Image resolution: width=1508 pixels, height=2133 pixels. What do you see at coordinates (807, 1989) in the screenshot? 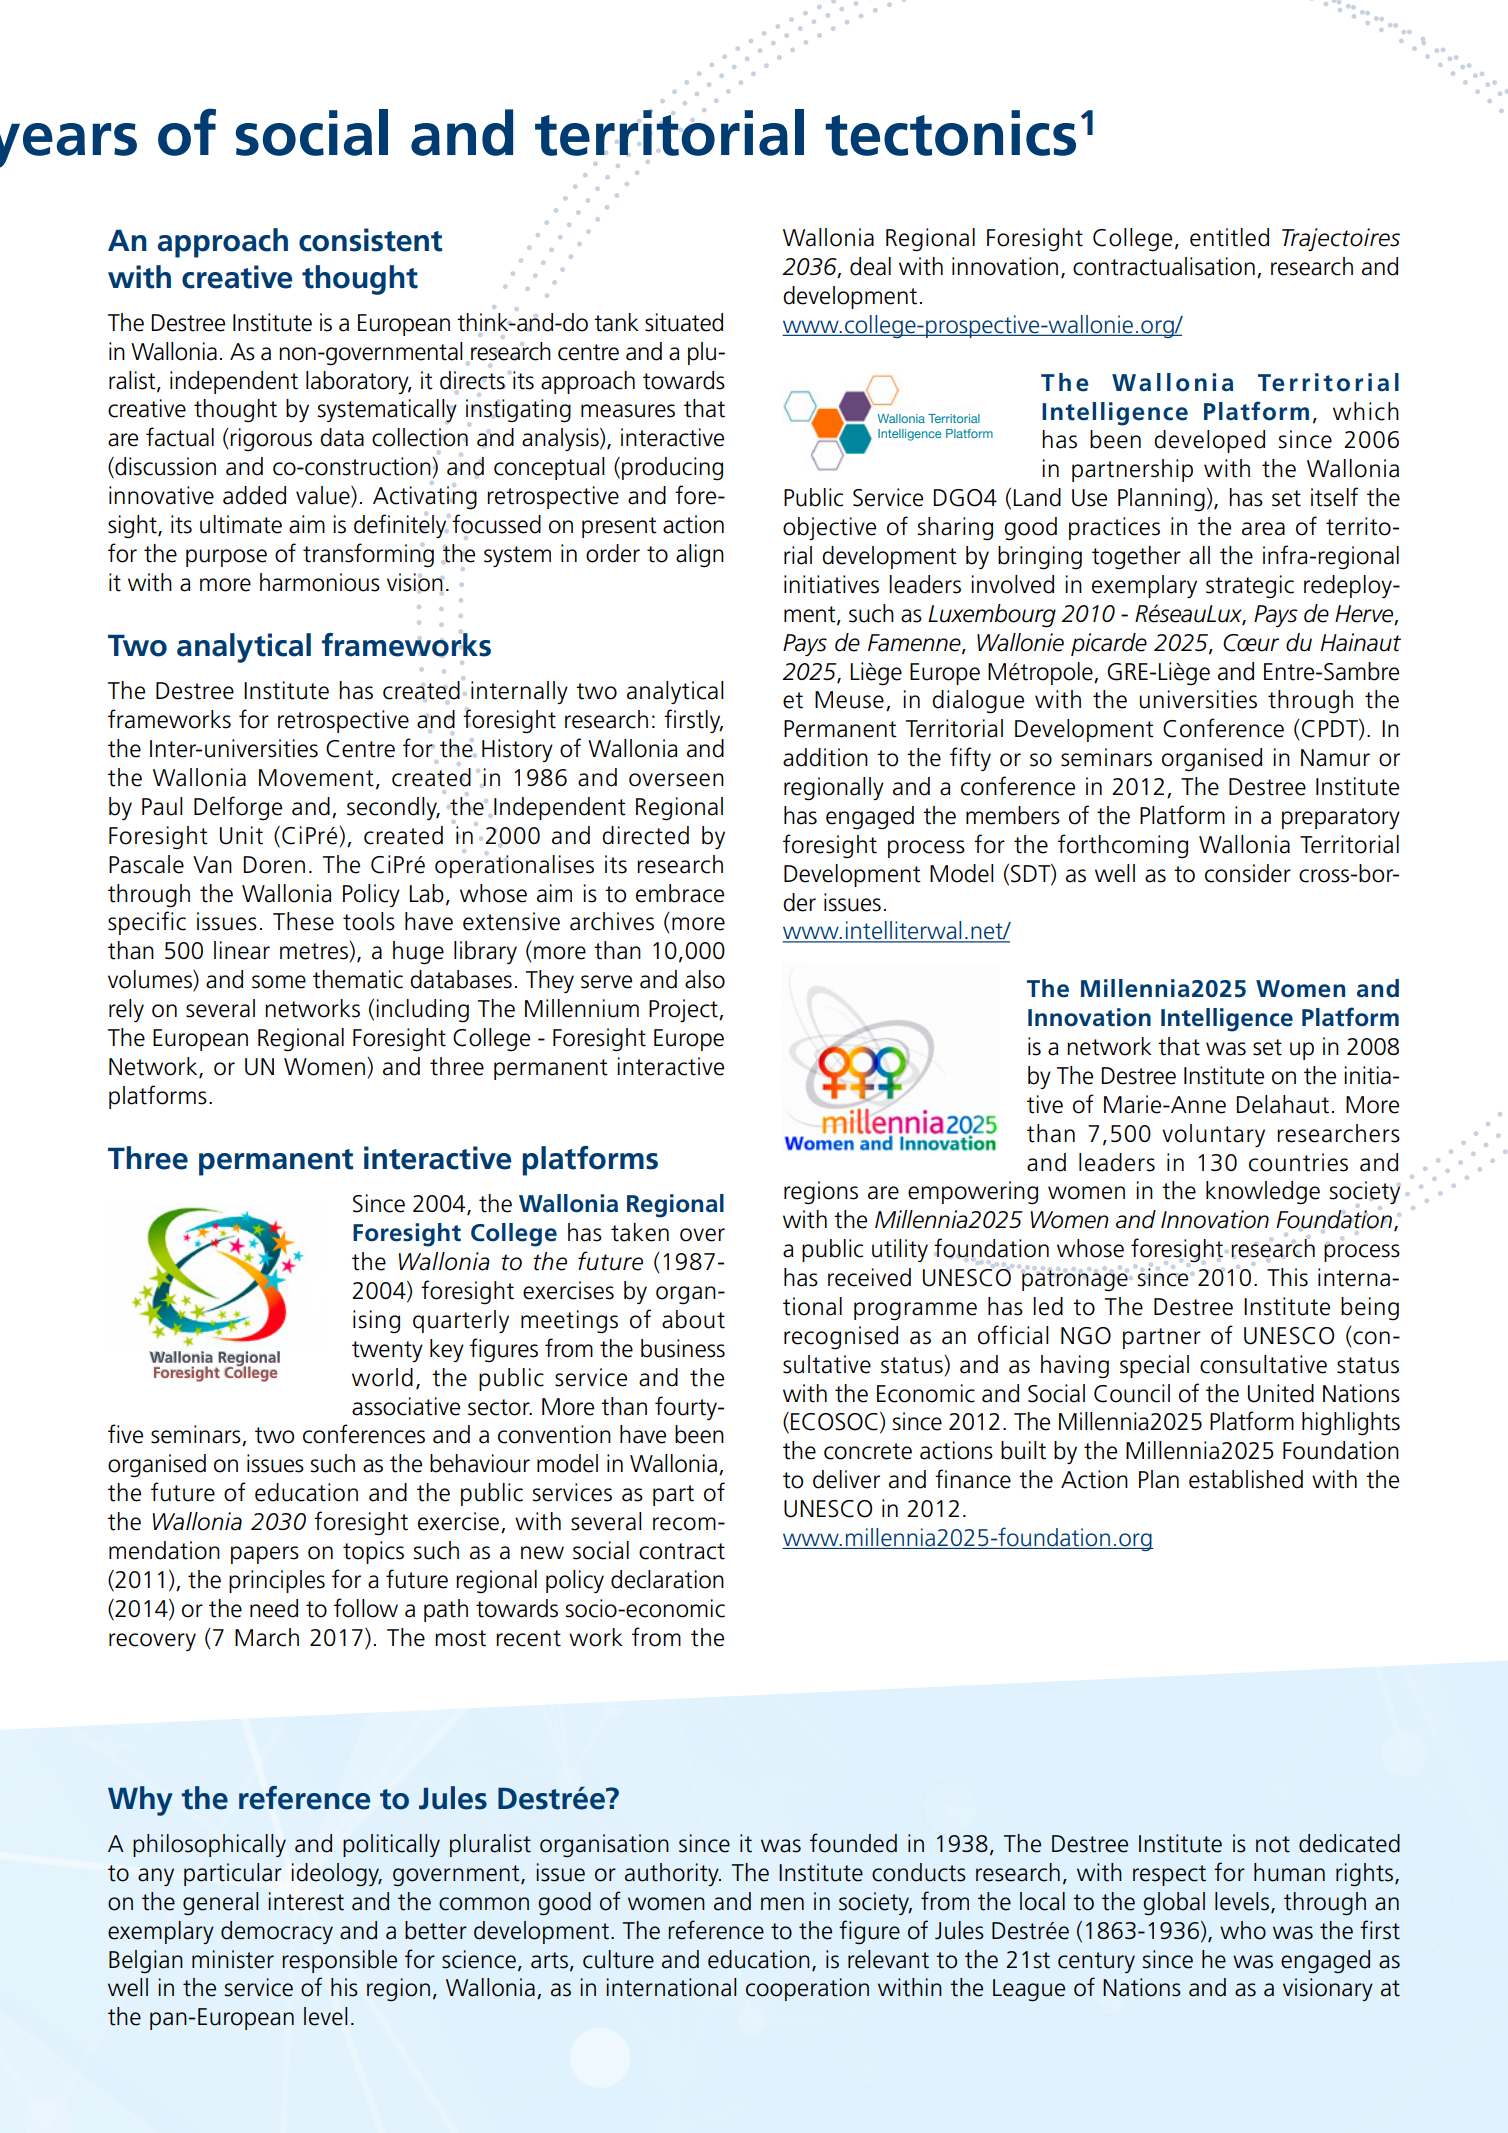
I see `cooperation` at bounding box center [807, 1989].
